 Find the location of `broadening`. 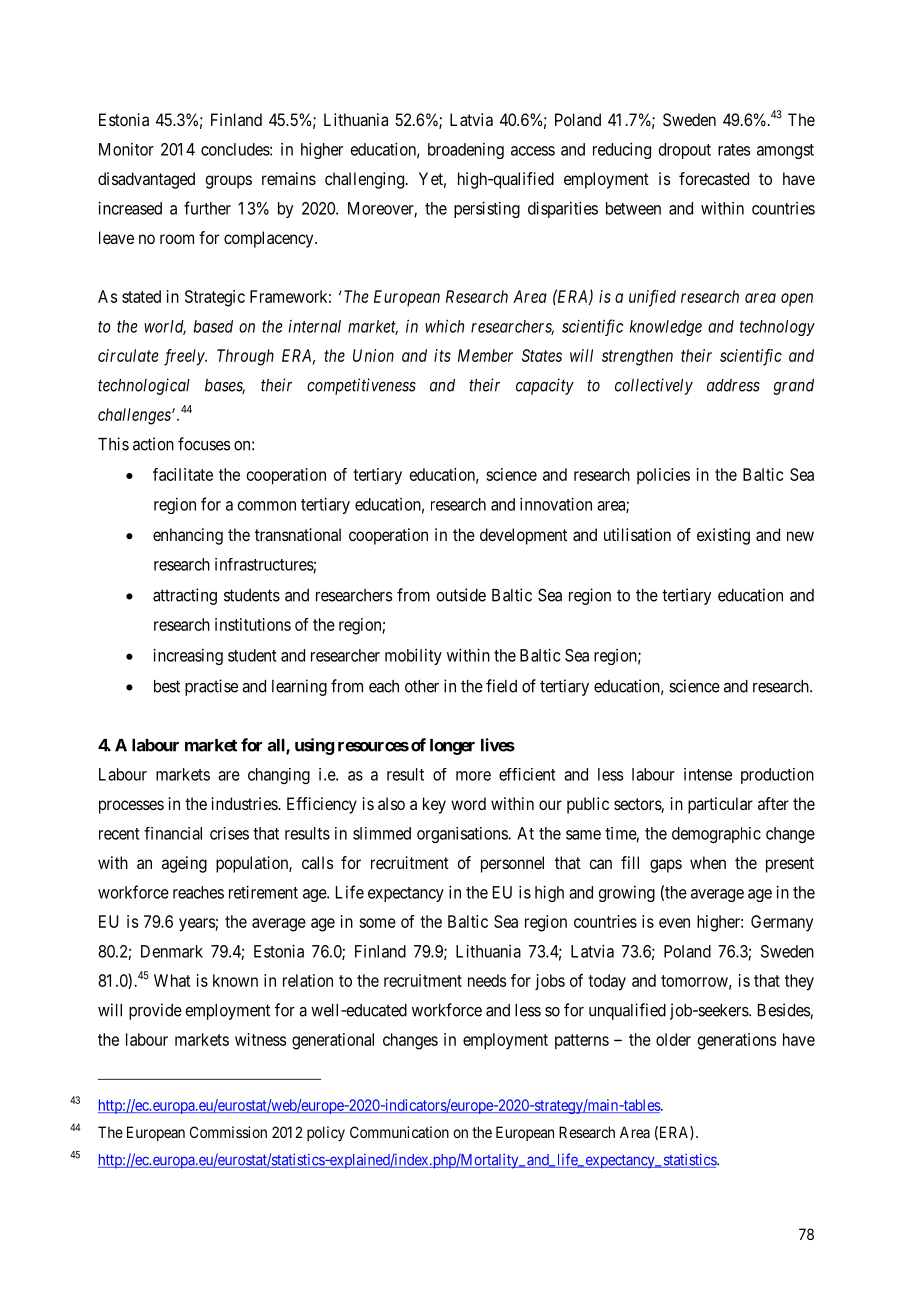

broadening is located at coordinates (466, 151).
